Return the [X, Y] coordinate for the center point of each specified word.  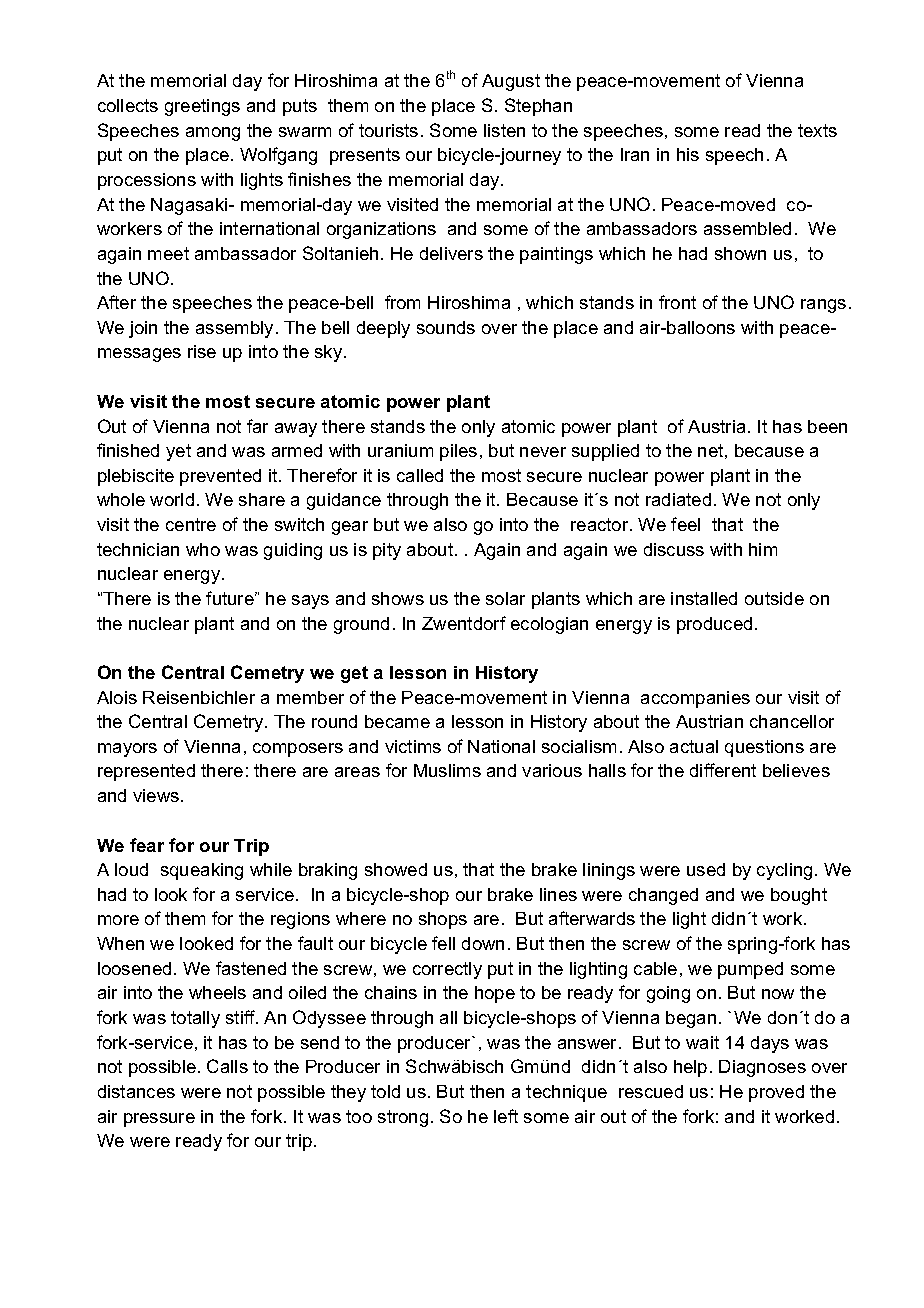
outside [774, 598]
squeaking [202, 871]
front [677, 302]
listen [504, 130]
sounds [446, 327]
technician [138, 549]
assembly [236, 329]
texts [817, 130]
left [506, 1116]
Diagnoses [762, 1068]
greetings [202, 107]
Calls [227, 1066]
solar [505, 598]
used [706, 869]
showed [396, 869]
